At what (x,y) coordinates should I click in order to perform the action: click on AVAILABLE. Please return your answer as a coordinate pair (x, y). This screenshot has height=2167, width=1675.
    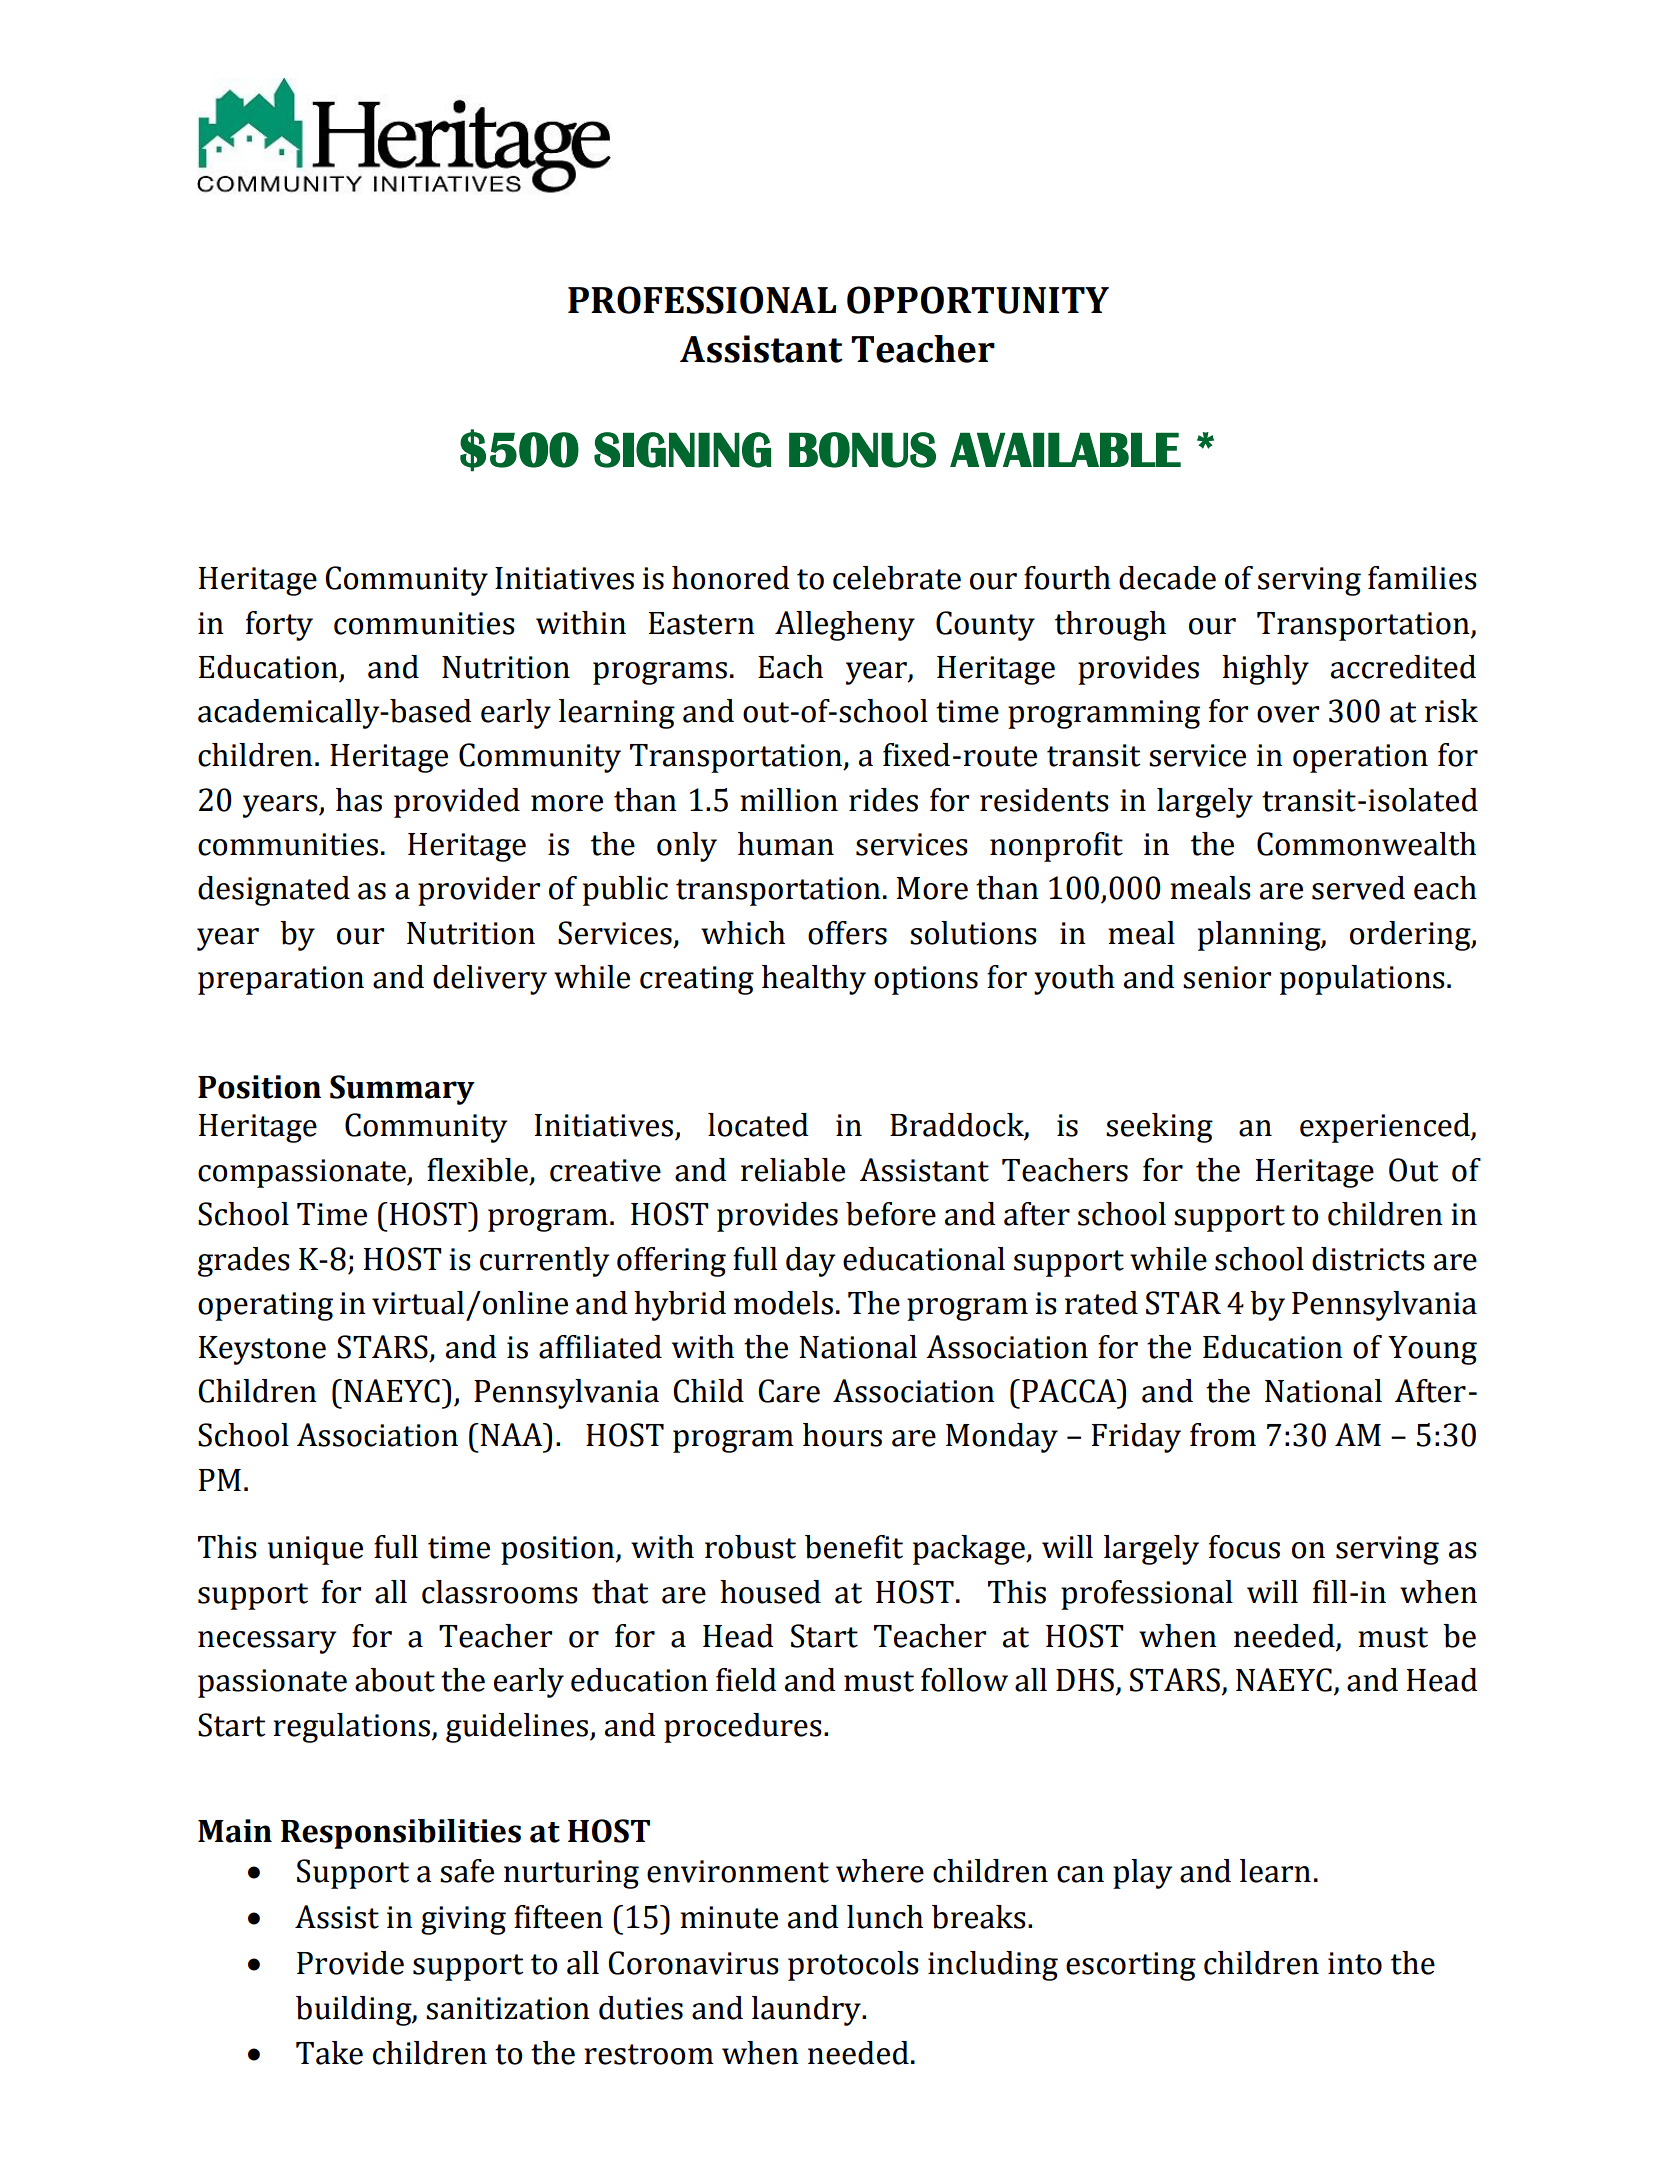
    Looking at the image, I should click on (1065, 449).
